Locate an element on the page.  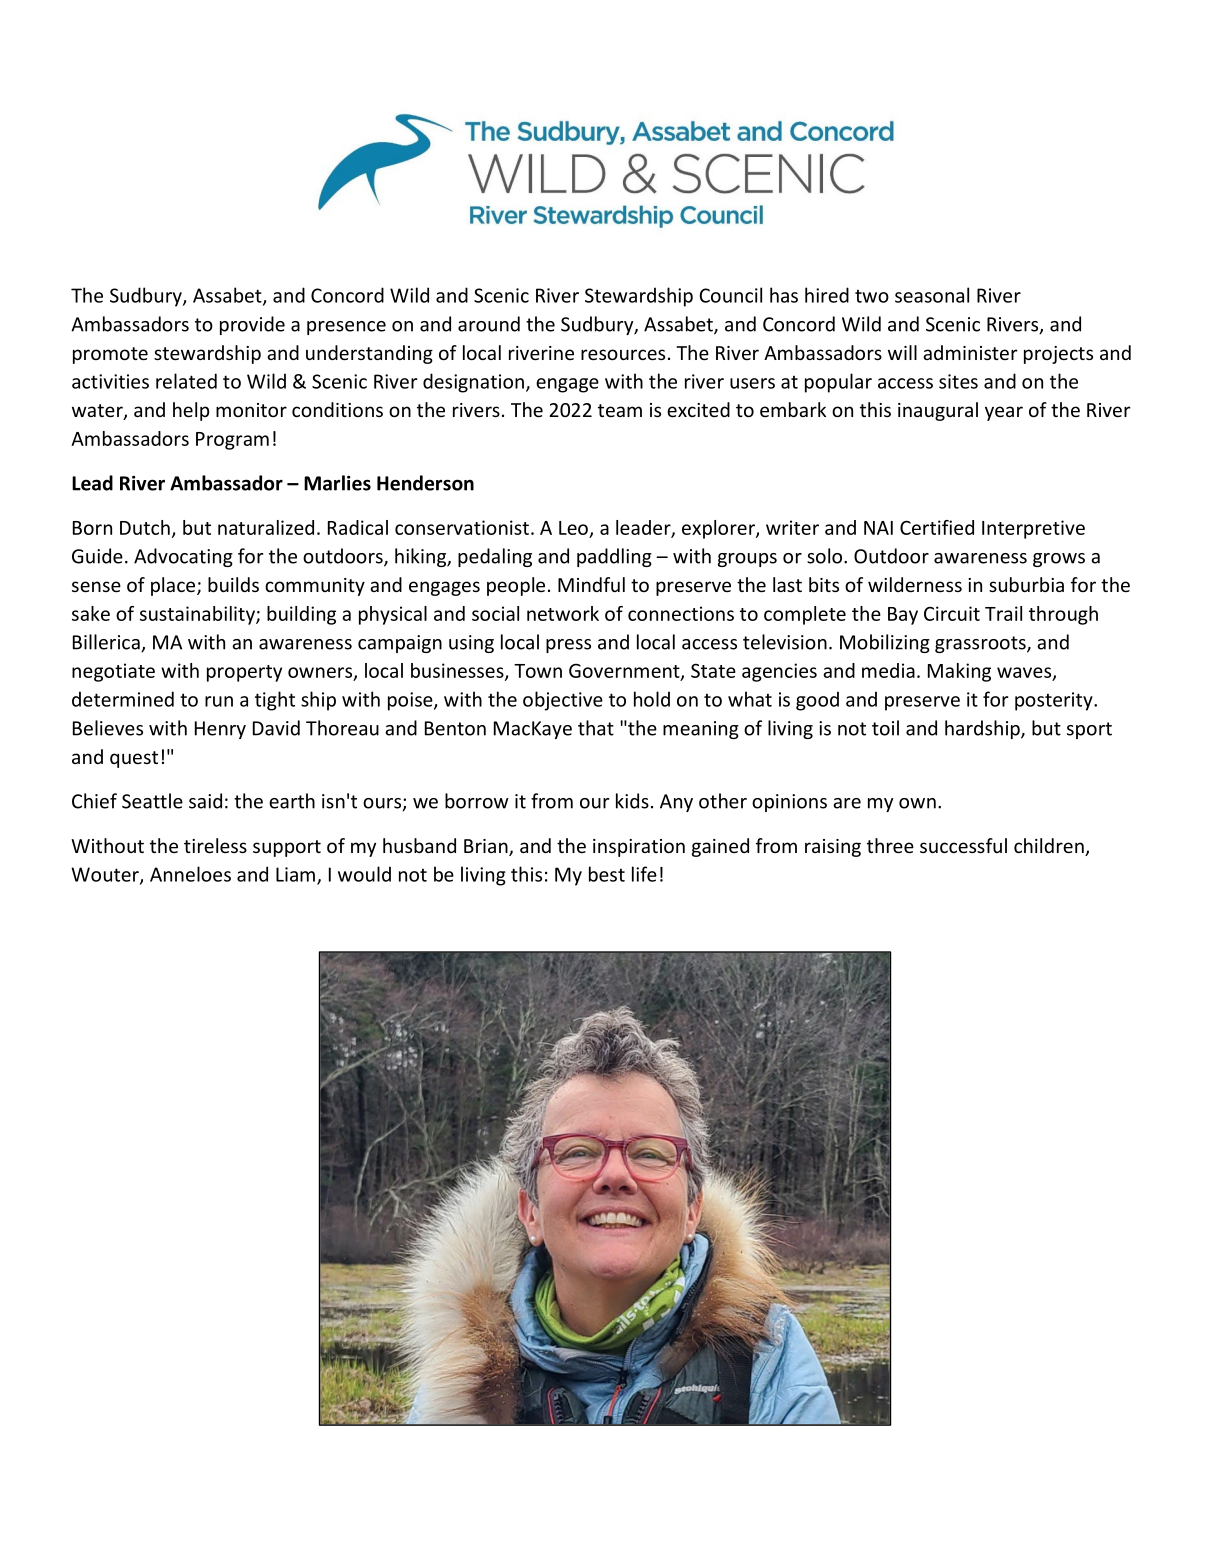
around is located at coordinates (489, 324).
